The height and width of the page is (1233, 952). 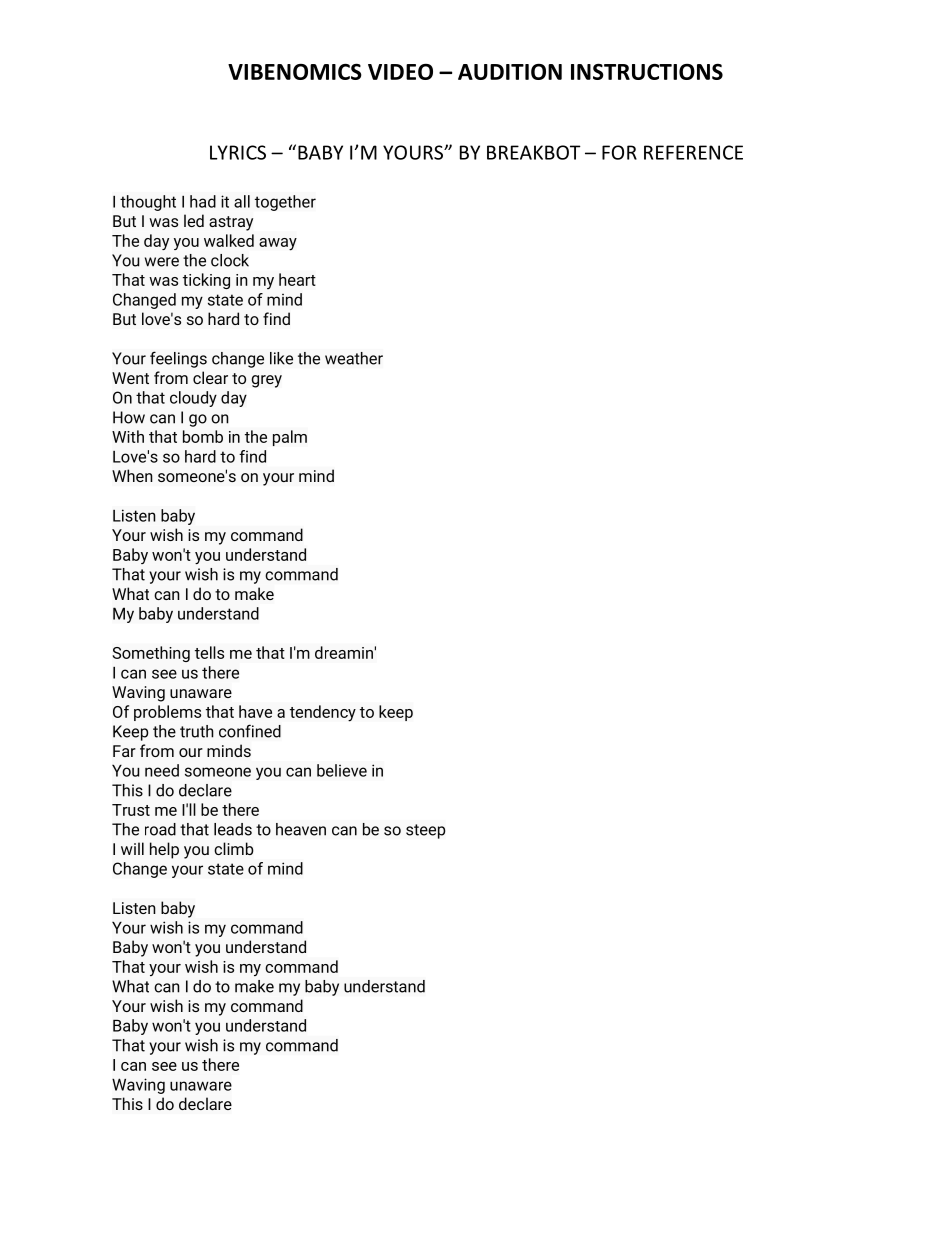 What do you see at coordinates (426, 831) in the page?
I see `steep` at bounding box center [426, 831].
